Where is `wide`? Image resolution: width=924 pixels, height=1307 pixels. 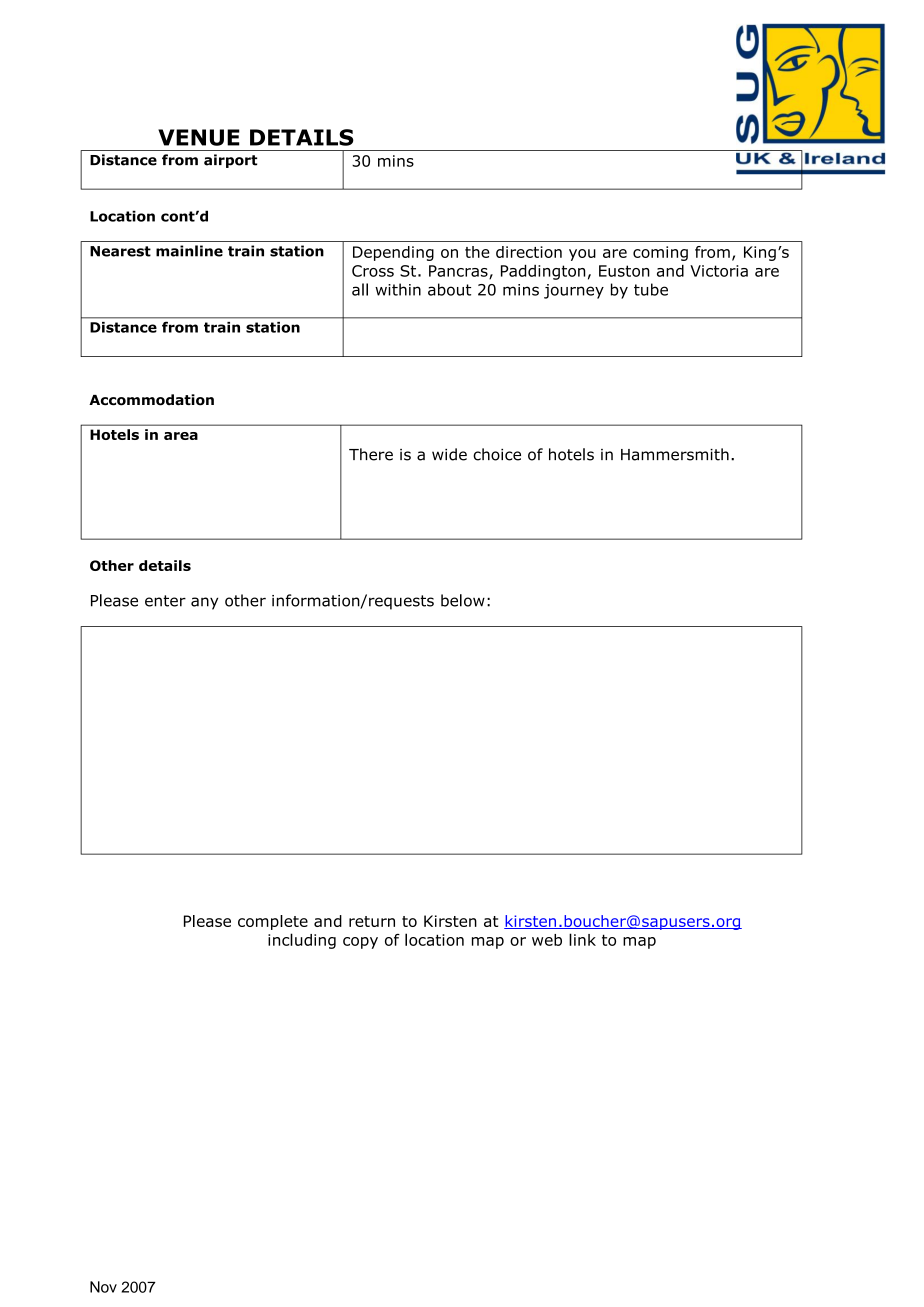 wide is located at coordinates (449, 454).
